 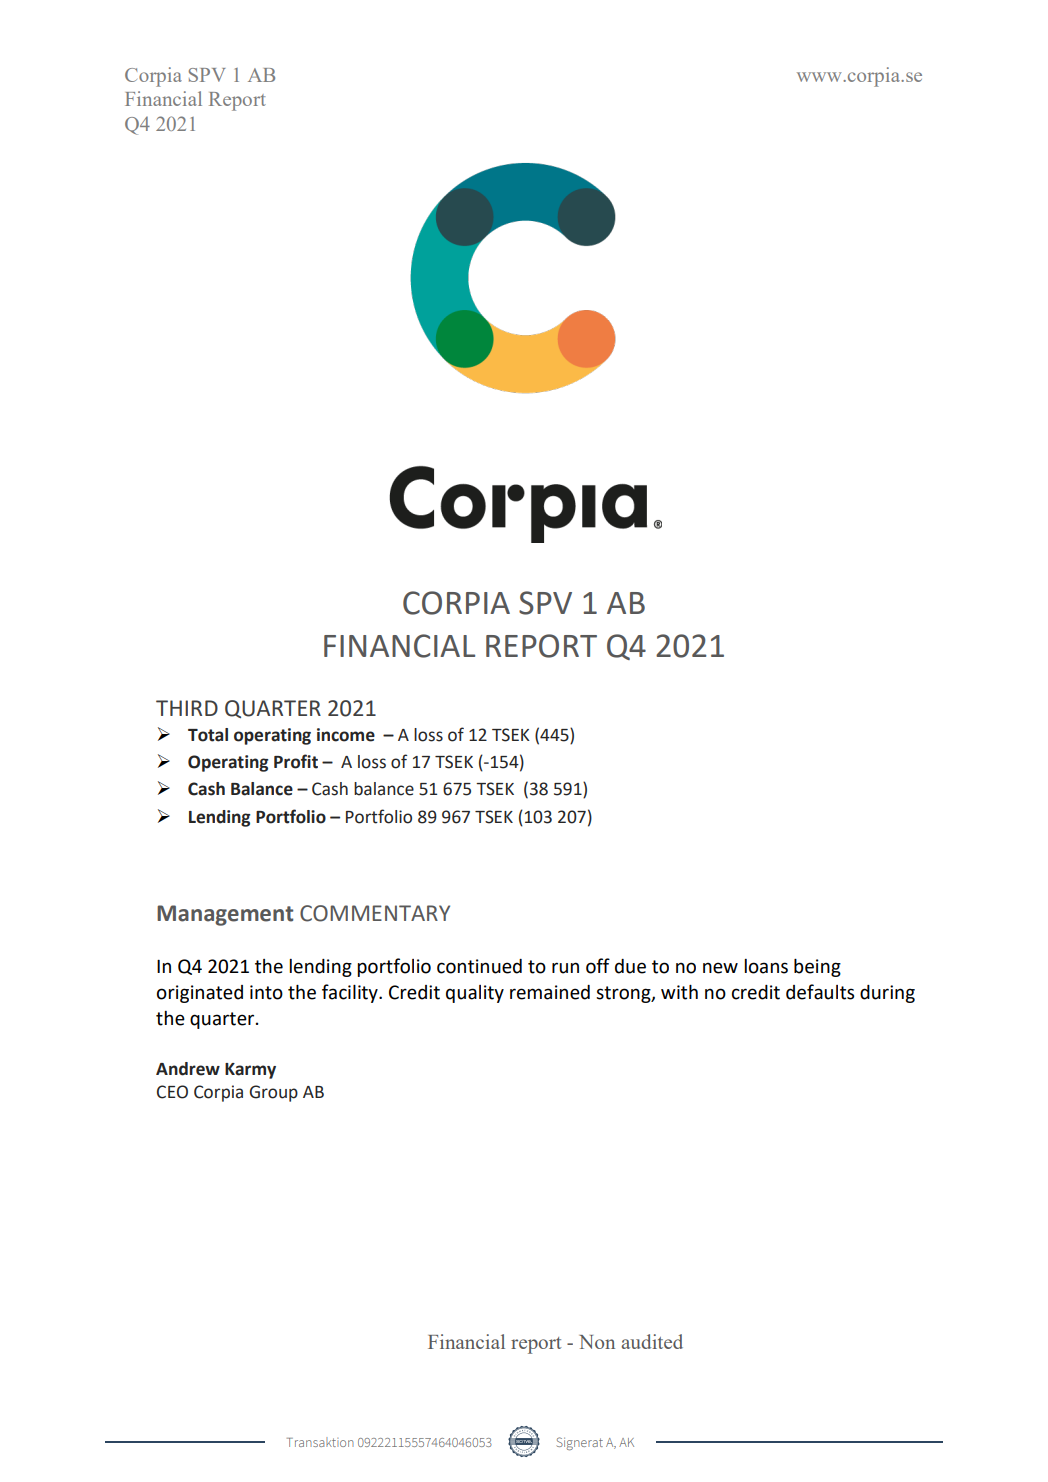 What do you see at coordinates (652, 1341) in the page?
I see `audited` at bounding box center [652, 1341].
